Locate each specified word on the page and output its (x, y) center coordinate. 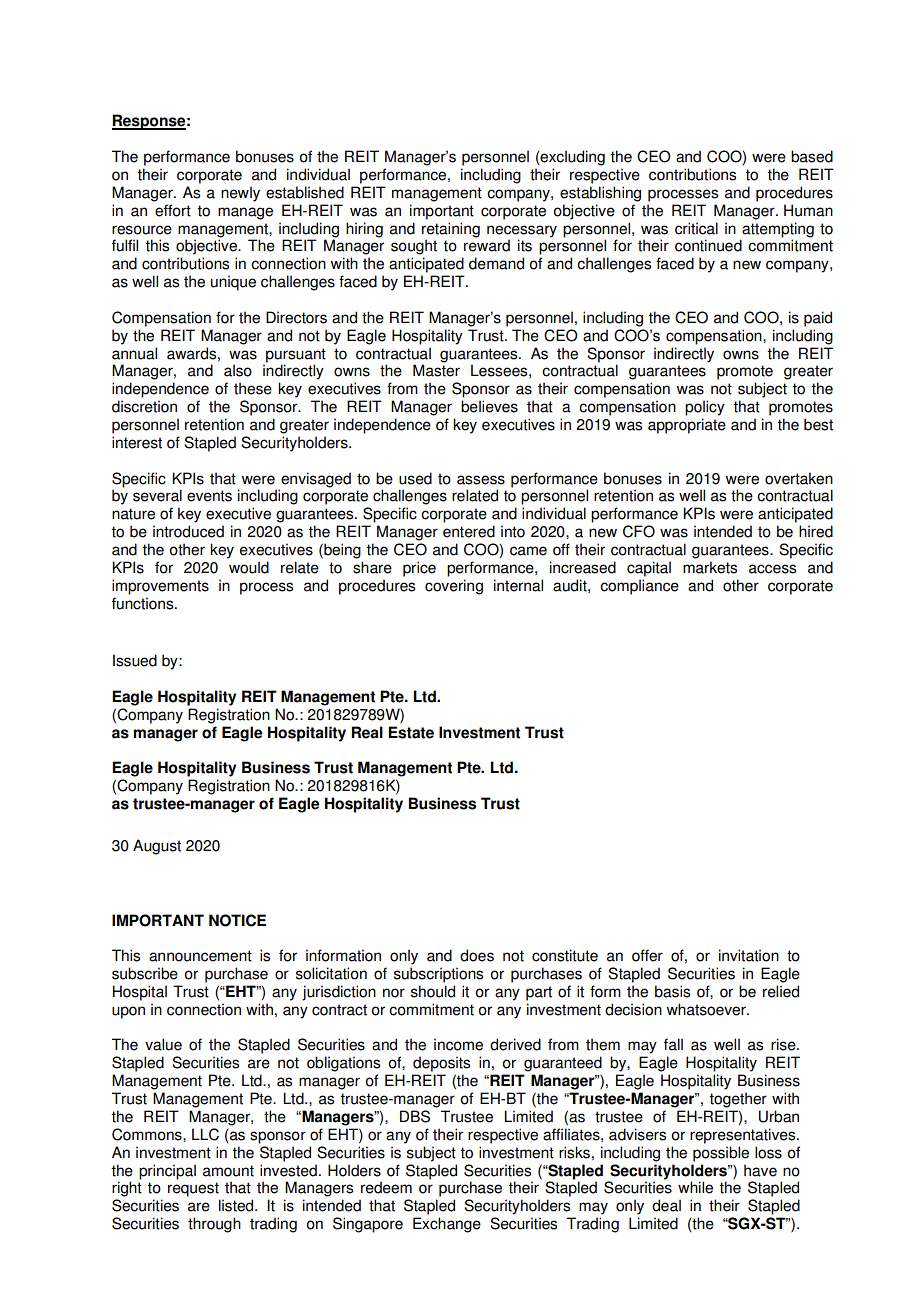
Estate (411, 732)
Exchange (447, 1225)
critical (696, 228)
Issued (135, 660)
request (193, 1189)
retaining (451, 230)
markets (710, 567)
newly (240, 194)
